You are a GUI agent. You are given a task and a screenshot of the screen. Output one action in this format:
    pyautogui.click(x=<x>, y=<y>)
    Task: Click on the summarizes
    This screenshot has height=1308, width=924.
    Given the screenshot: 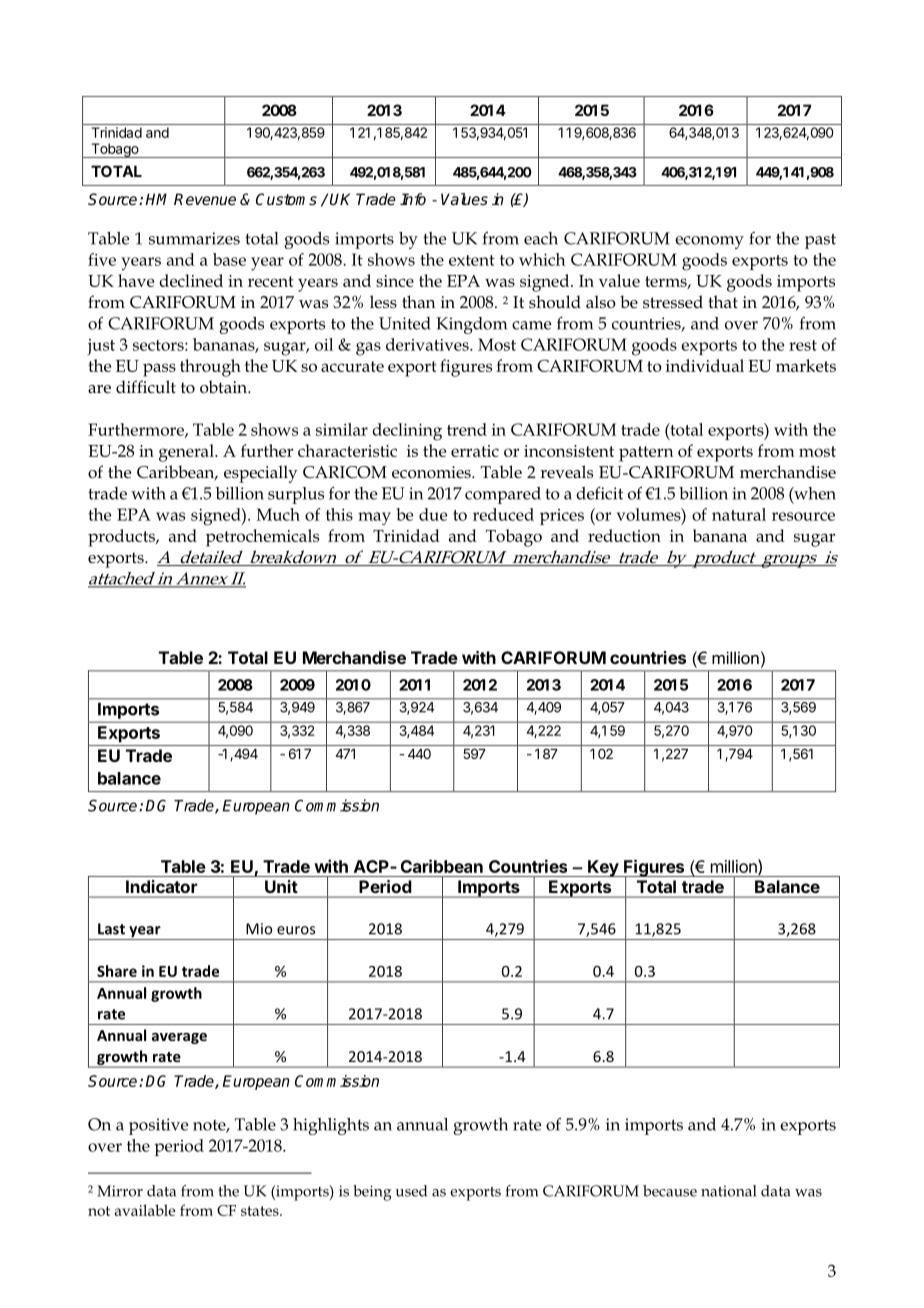 What is the action you would take?
    pyautogui.click(x=194, y=238)
